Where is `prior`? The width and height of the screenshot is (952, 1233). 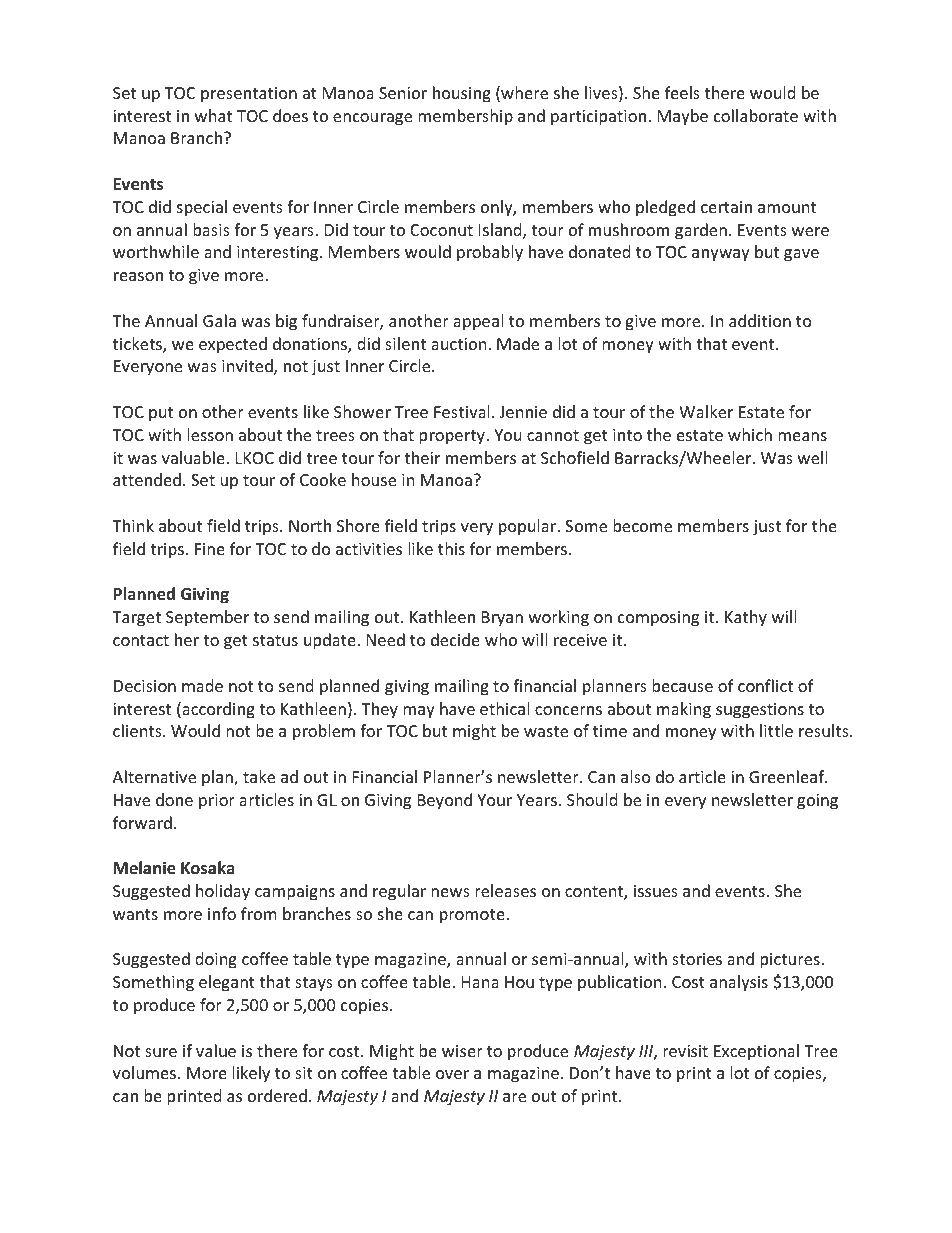 prior is located at coordinates (217, 802).
